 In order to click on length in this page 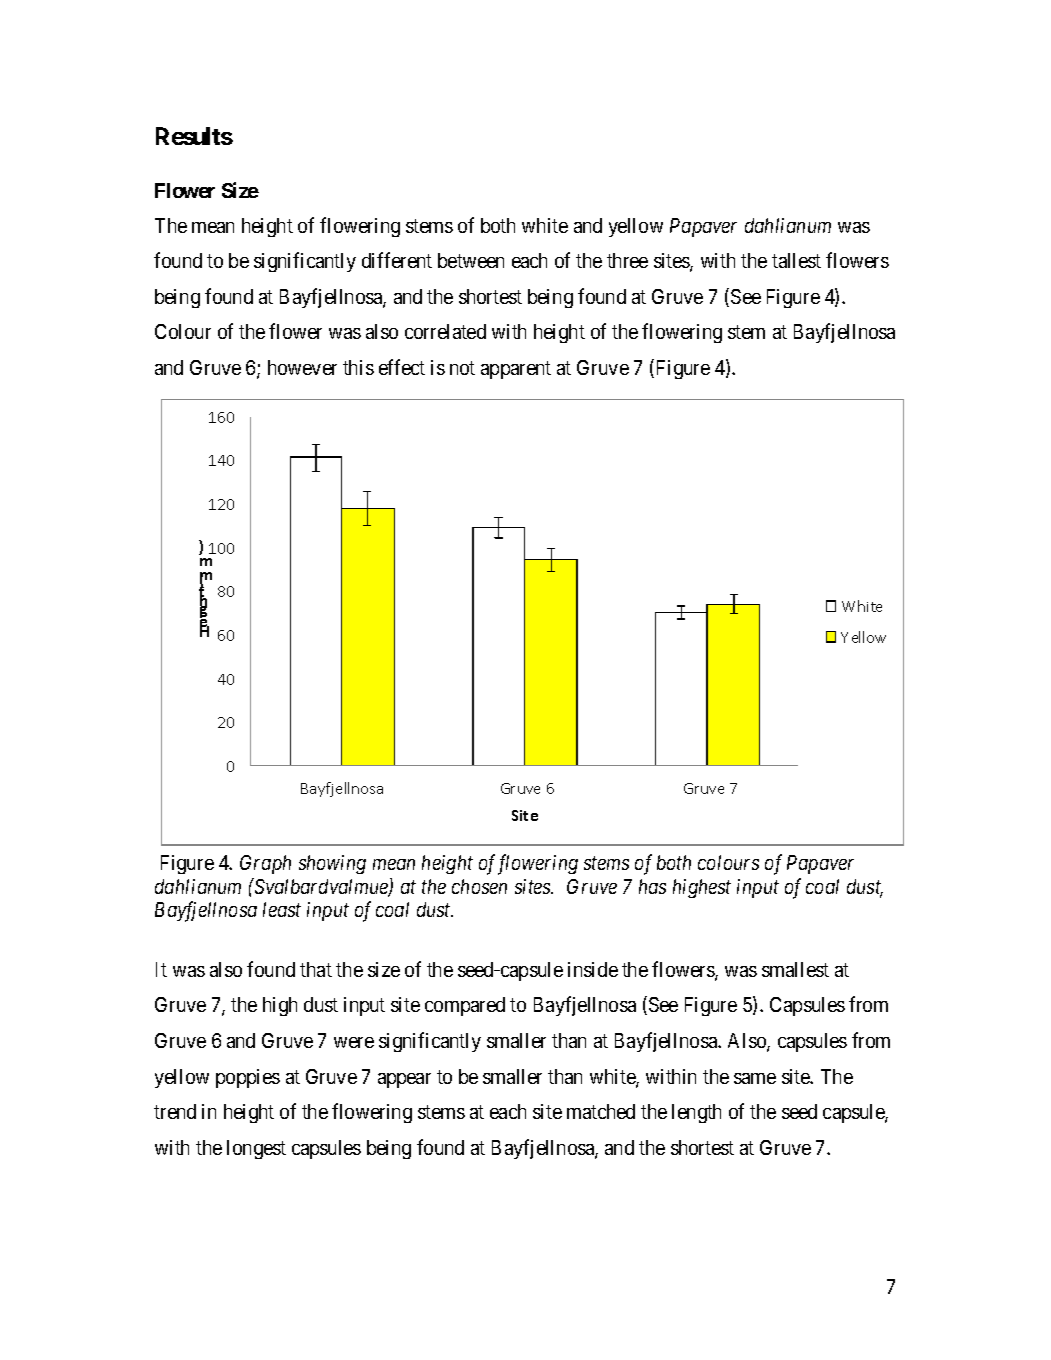, I will do `click(696, 1113)`.
